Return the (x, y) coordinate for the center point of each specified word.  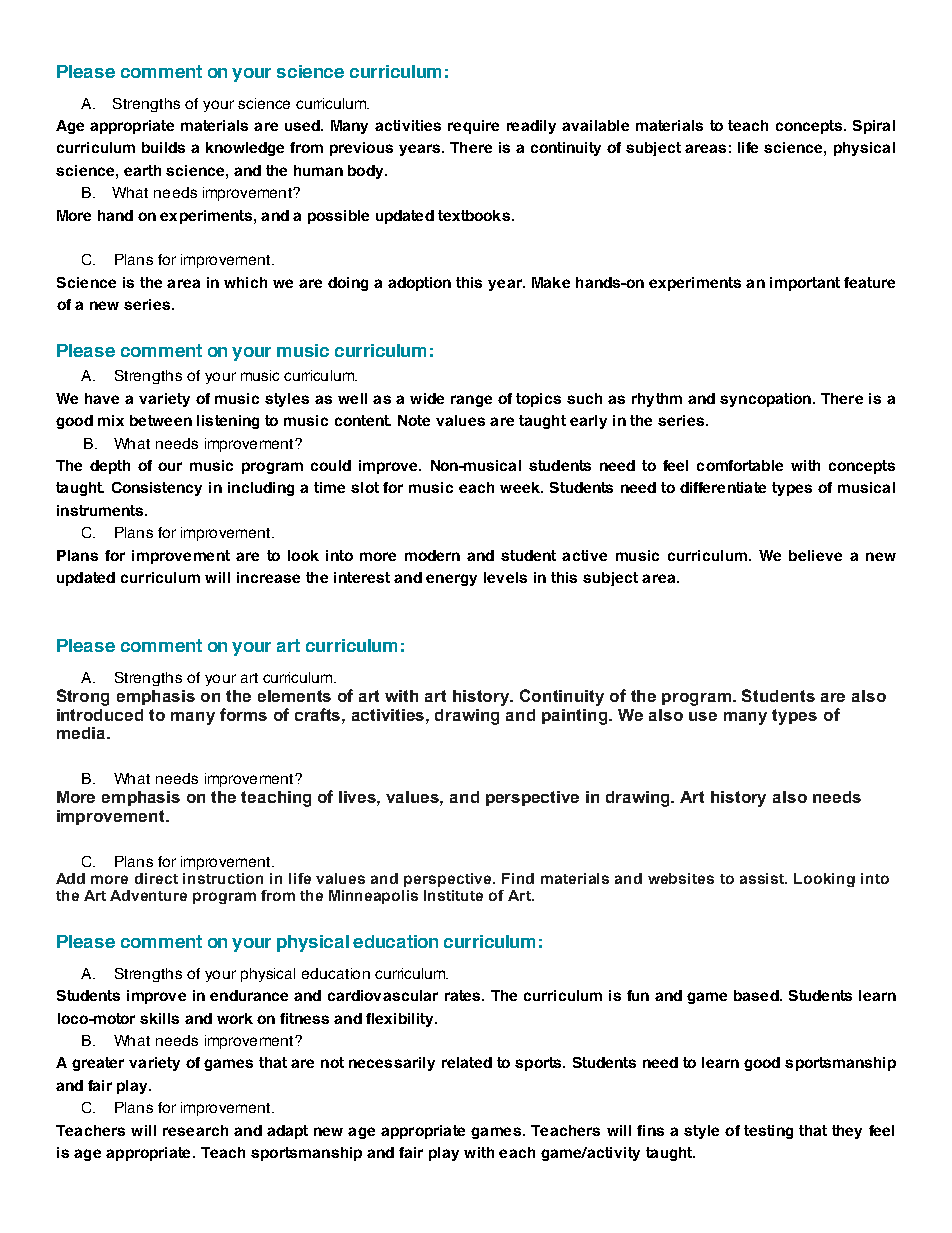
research (195, 1130)
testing (768, 1132)
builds (163, 147)
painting (576, 717)
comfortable (740, 465)
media (82, 733)
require (473, 127)
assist (763, 878)
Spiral (874, 127)
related (467, 1062)
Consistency (157, 489)
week (521, 487)
